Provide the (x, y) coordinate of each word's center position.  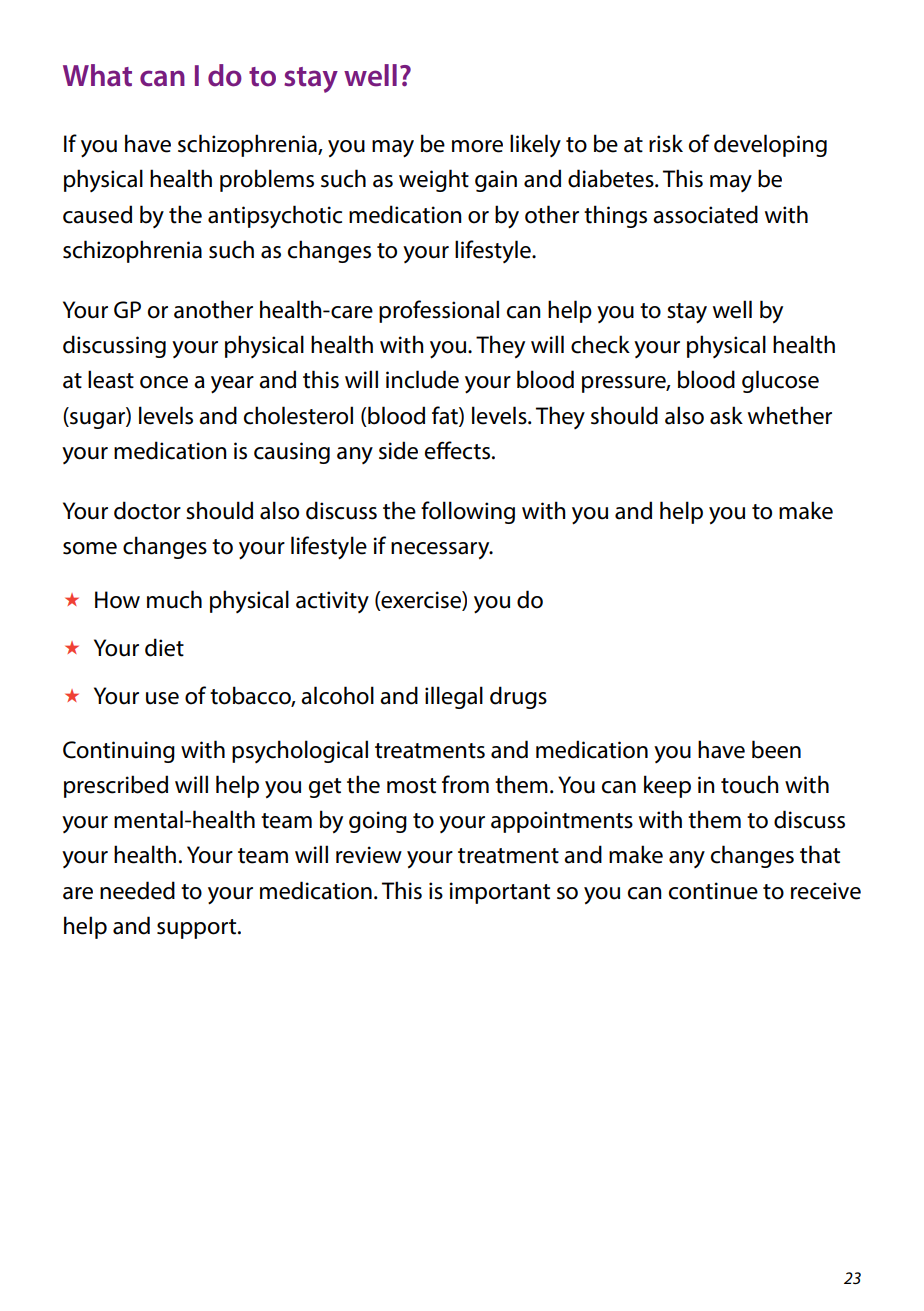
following (468, 512)
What (97, 75)
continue (713, 891)
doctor (147, 510)
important (500, 893)
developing (770, 145)
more (477, 146)
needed (137, 890)
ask (726, 415)
